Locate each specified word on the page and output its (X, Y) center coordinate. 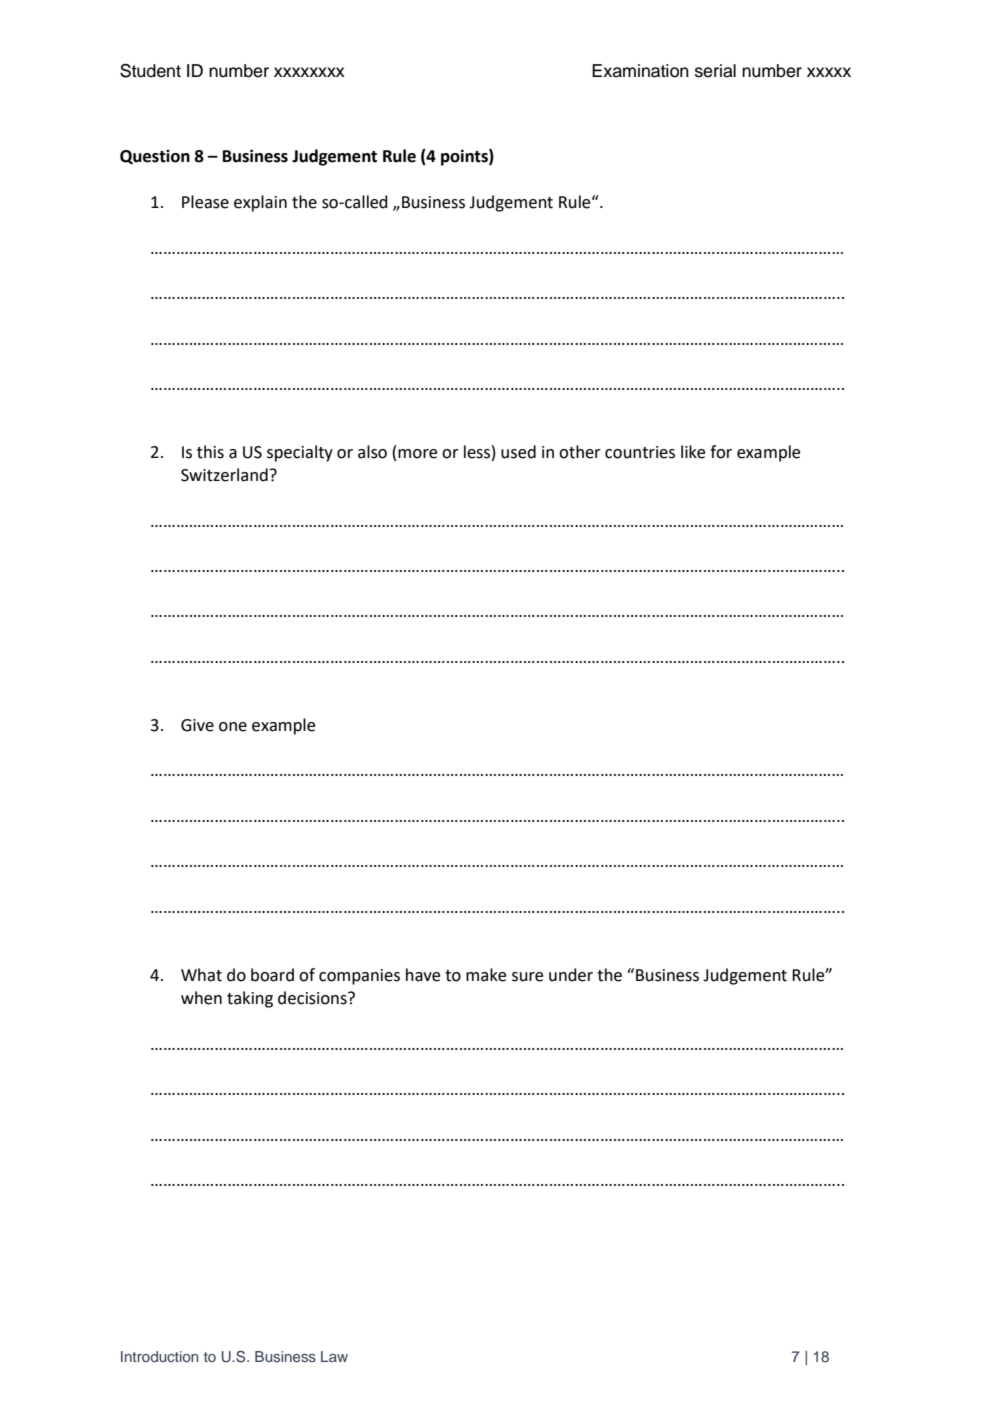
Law (334, 1356)
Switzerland (224, 475)
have (423, 975)
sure (527, 977)
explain (260, 203)
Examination (640, 71)
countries (640, 452)
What (201, 975)
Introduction (159, 1356)
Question (155, 156)
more (417, 454)
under (571, 975)
